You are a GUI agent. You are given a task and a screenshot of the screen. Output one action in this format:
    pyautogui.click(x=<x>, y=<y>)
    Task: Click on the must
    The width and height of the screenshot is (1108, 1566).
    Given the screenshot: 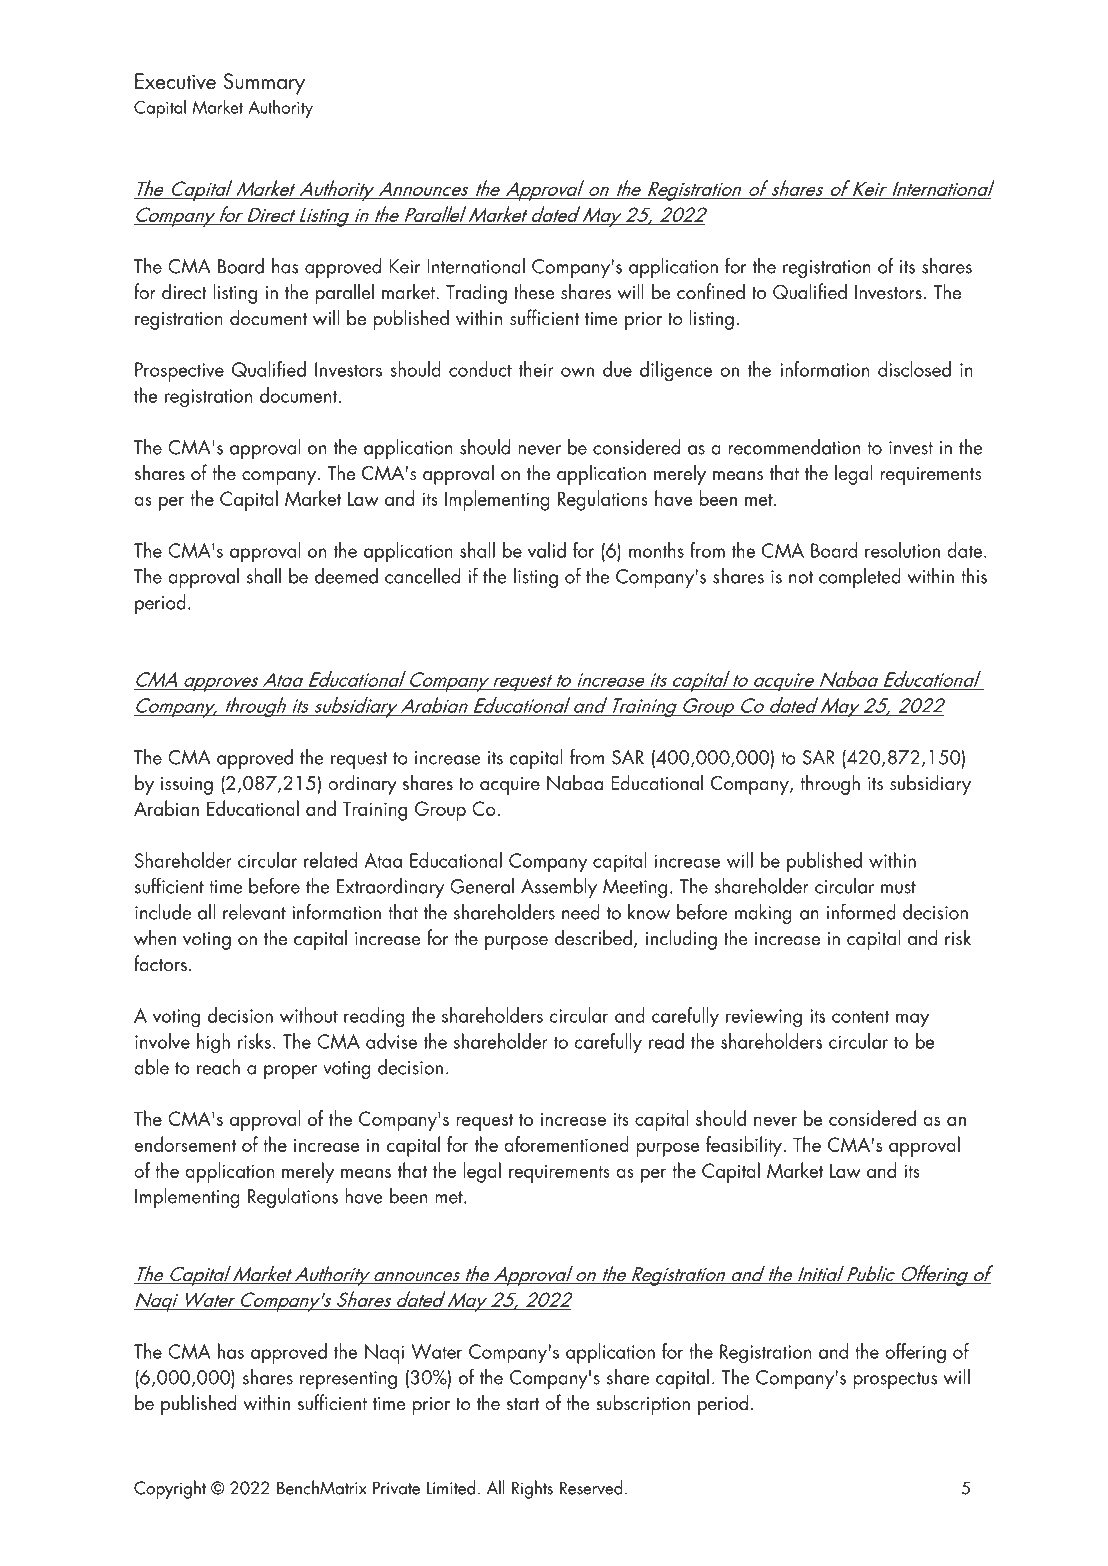 What is the action you would take?
    pyautogui.click(x=898, y=887)
